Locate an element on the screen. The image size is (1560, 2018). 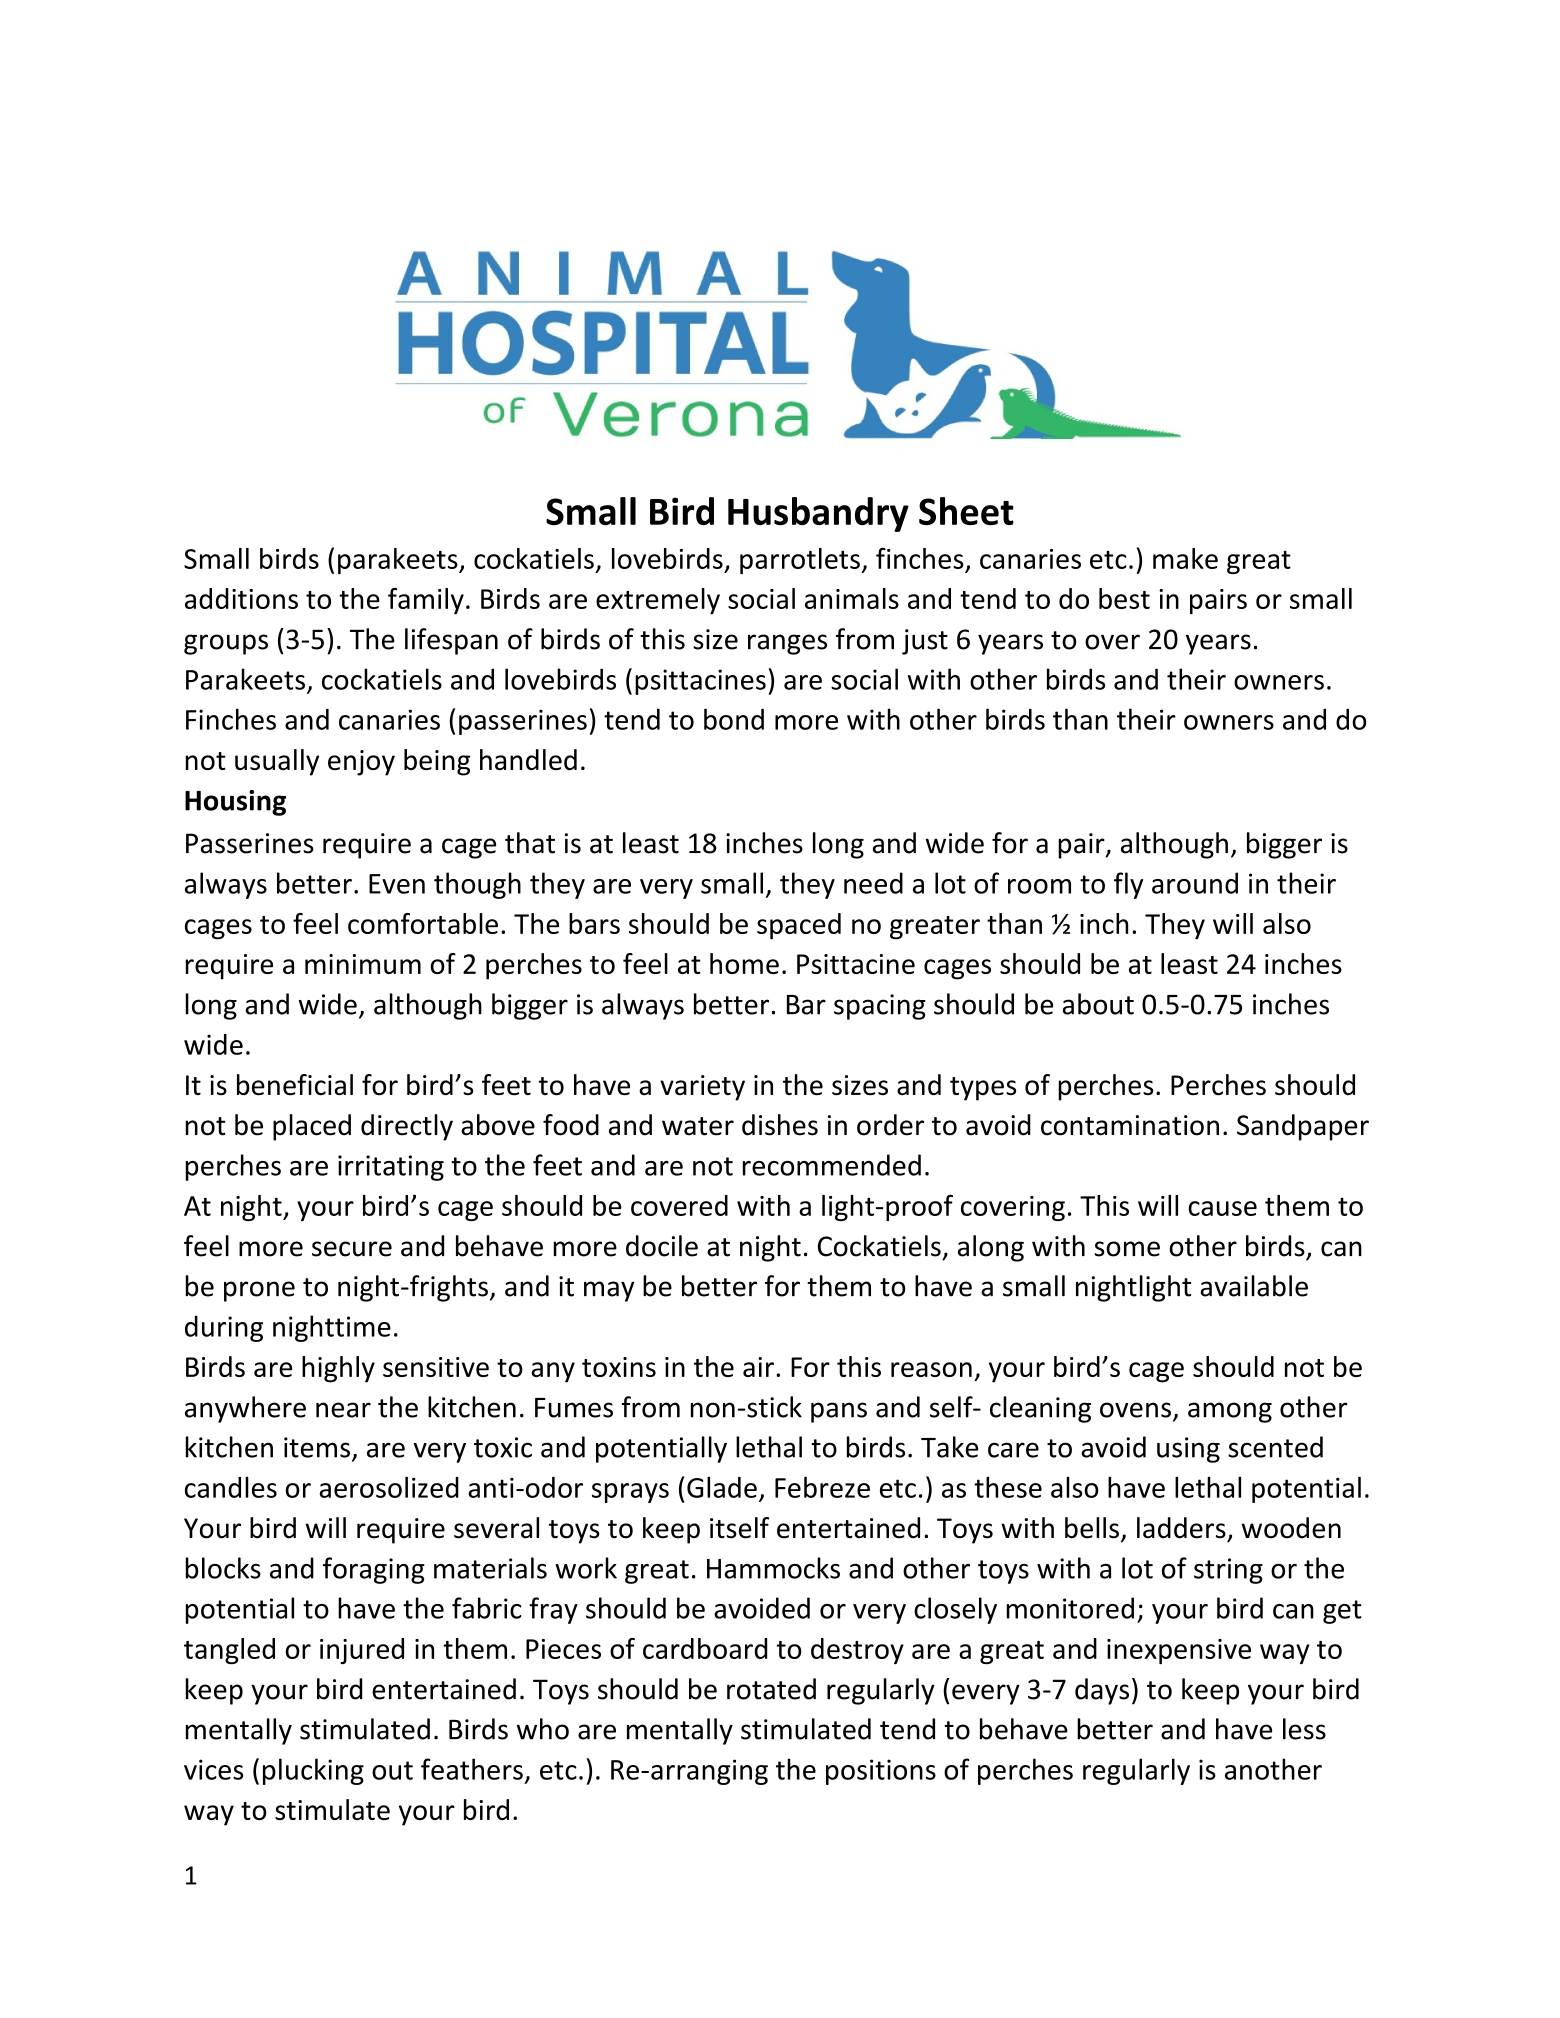
spaced is located at coordinates (799, 926).
